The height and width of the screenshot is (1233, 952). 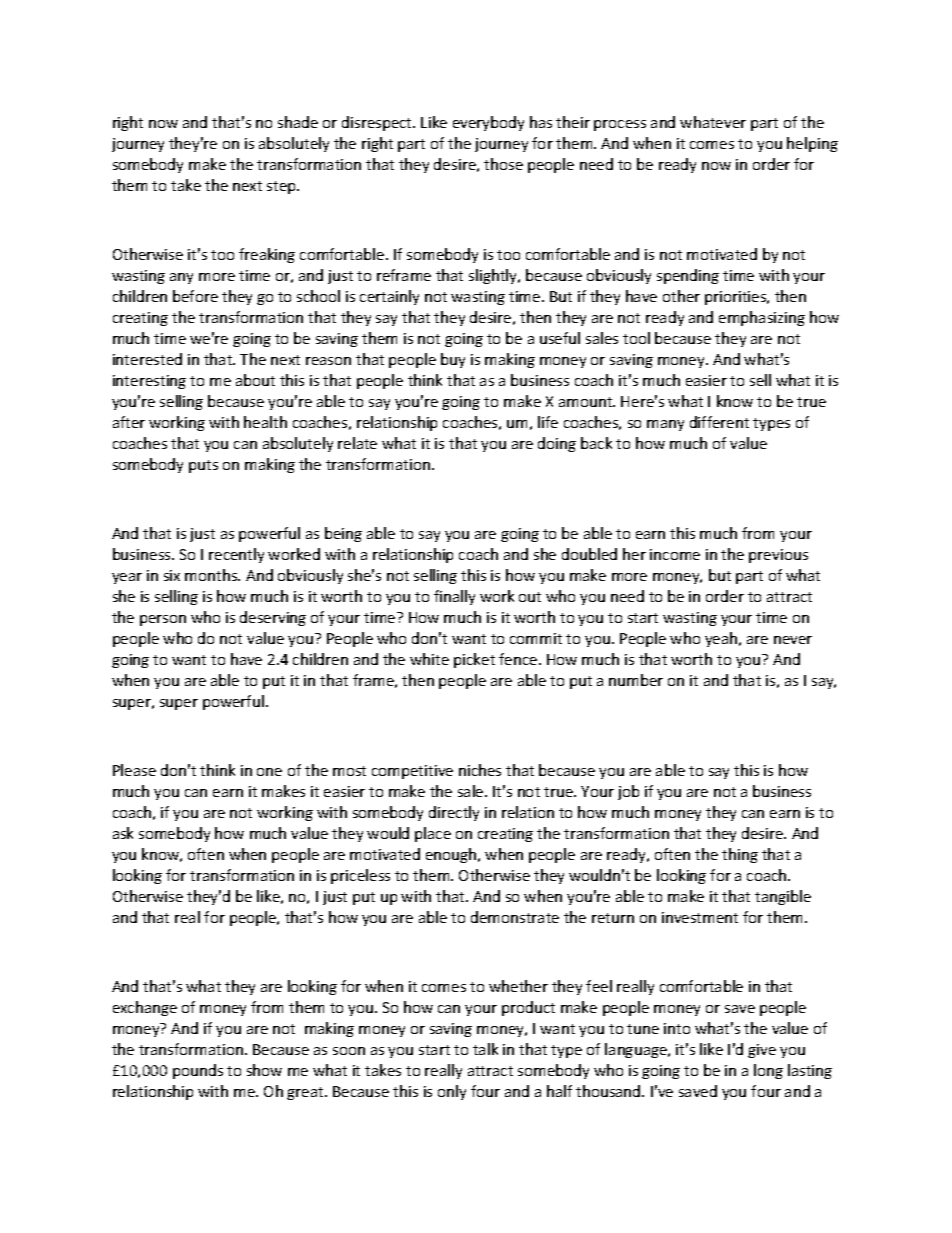 I want to click on talk, so click(x=485, y=1049).
